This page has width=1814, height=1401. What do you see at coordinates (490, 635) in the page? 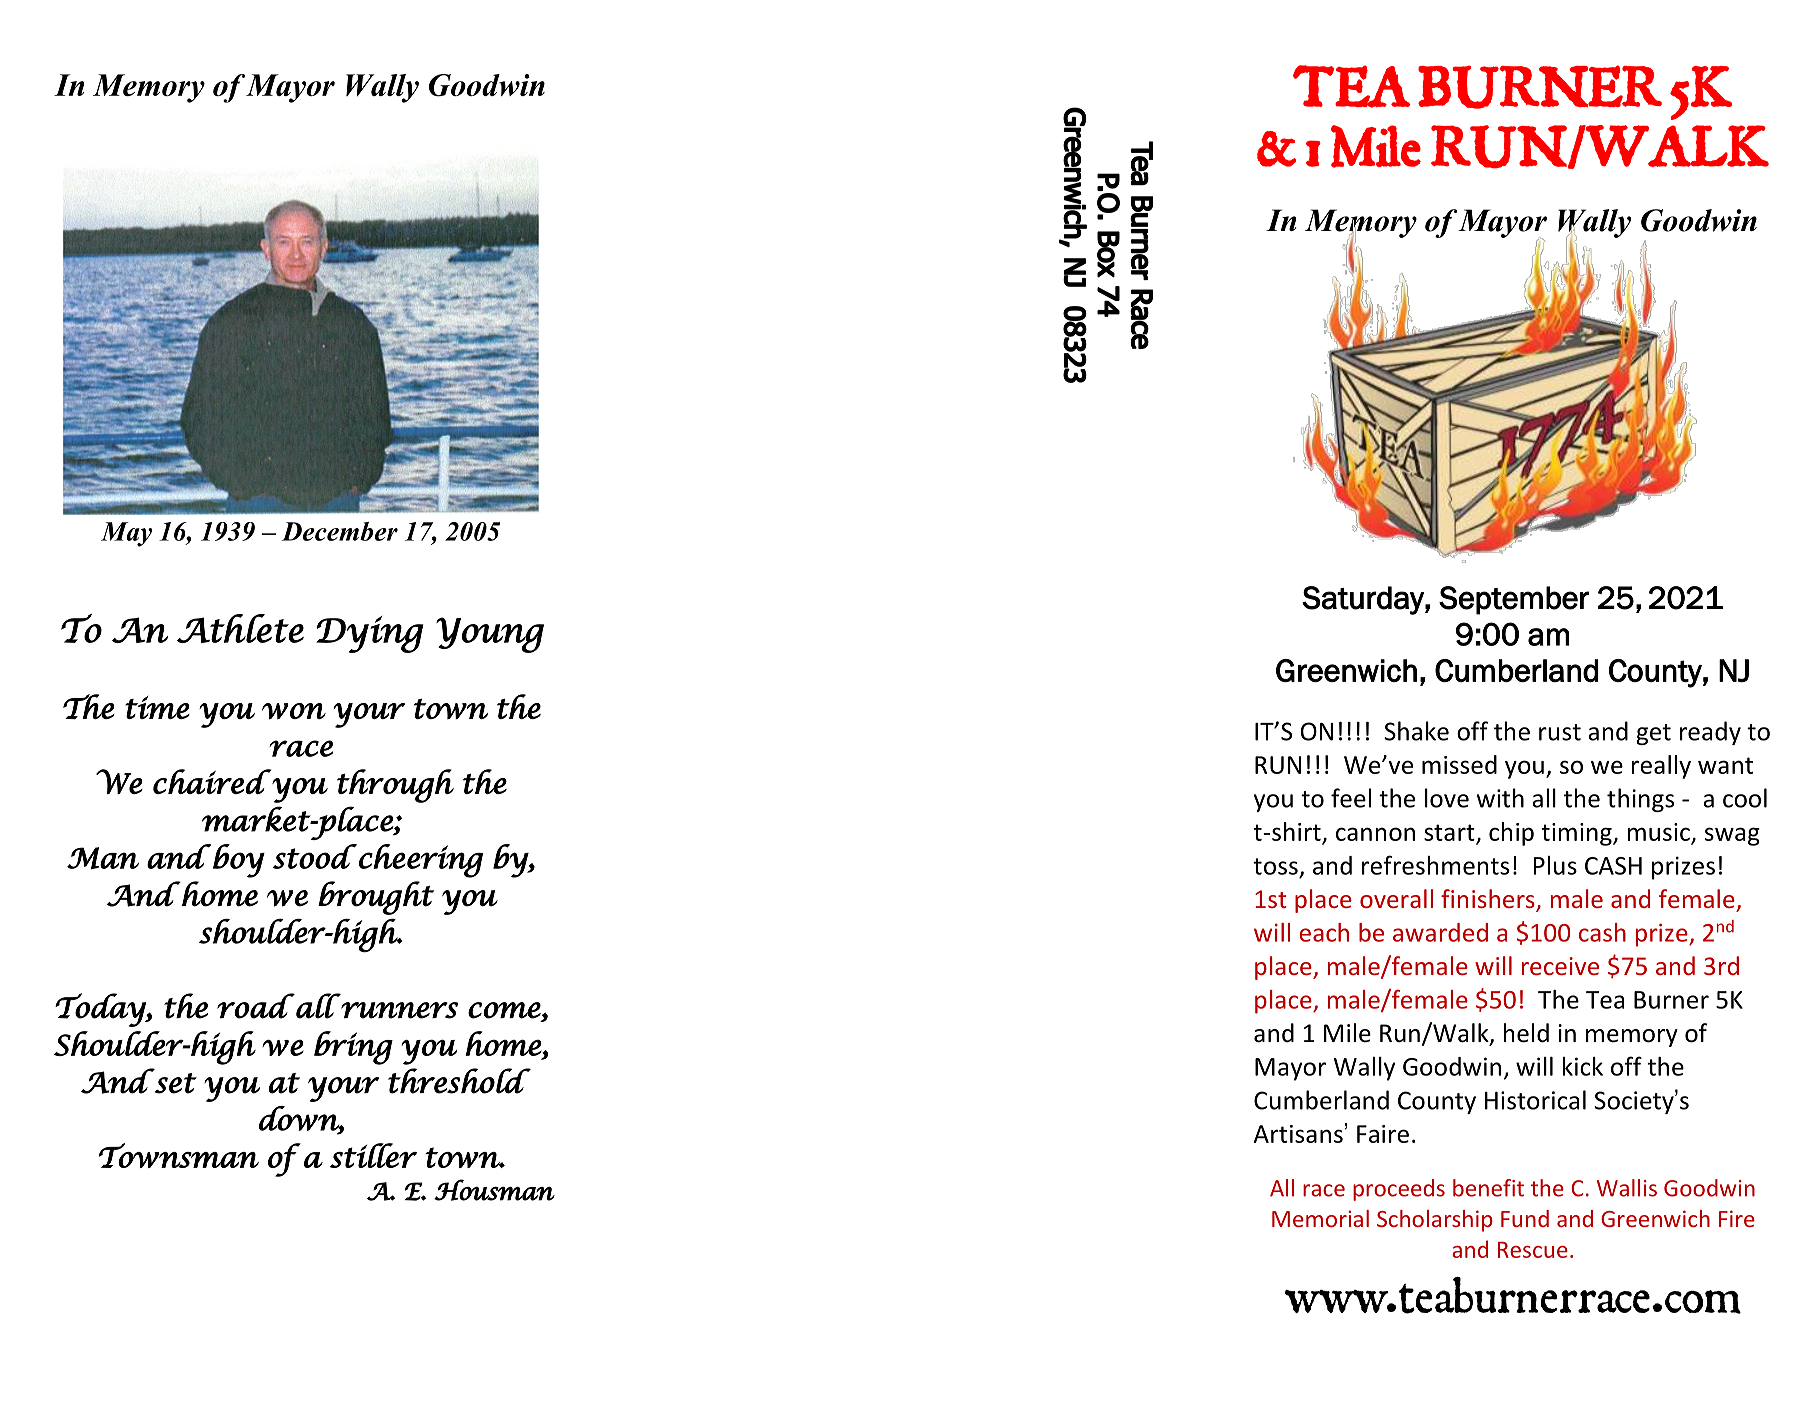
I see `Young` at bounding box center [490, 635].
